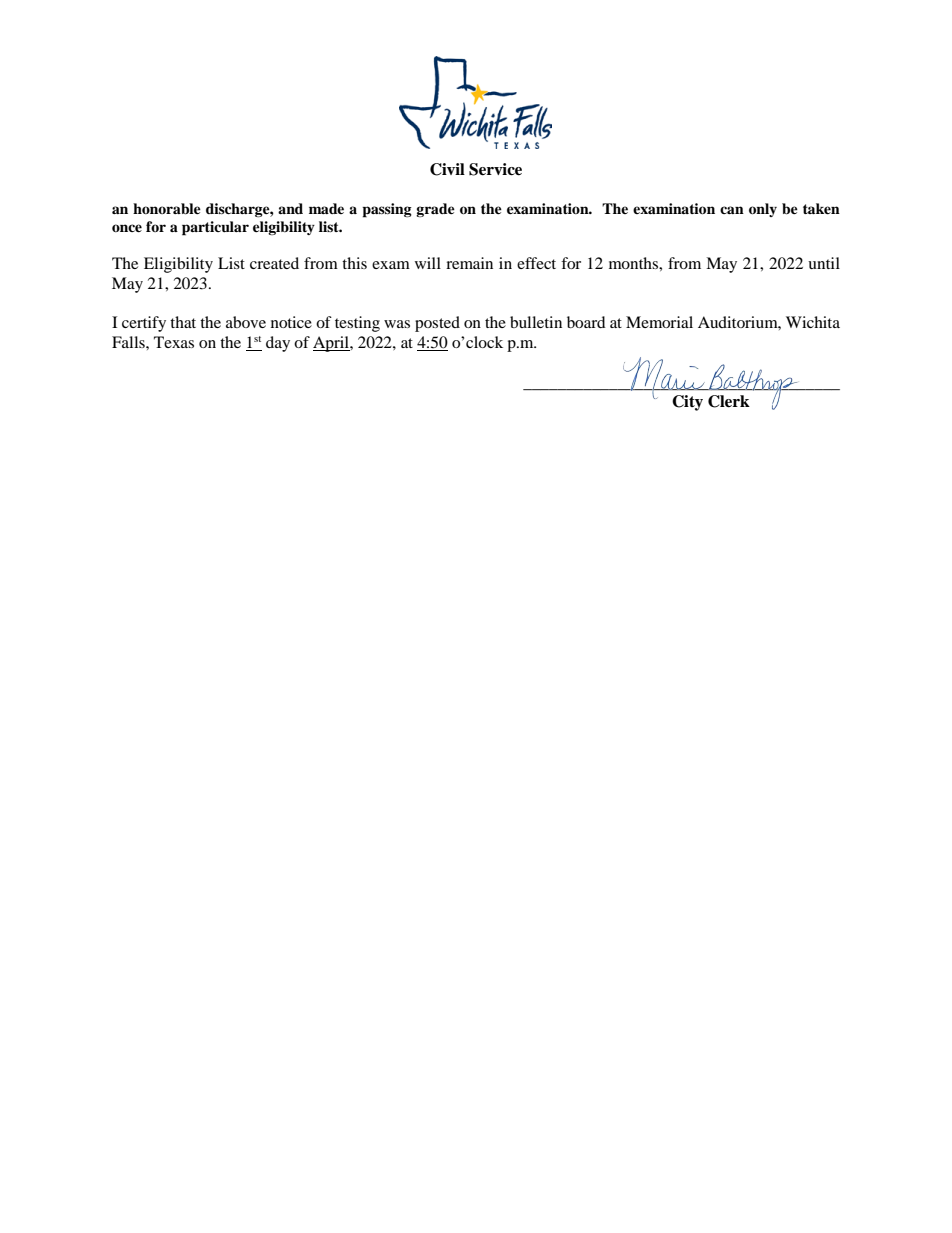 The height and width of the page is (1233, 952). I want to click on that, so click(183, 322).
